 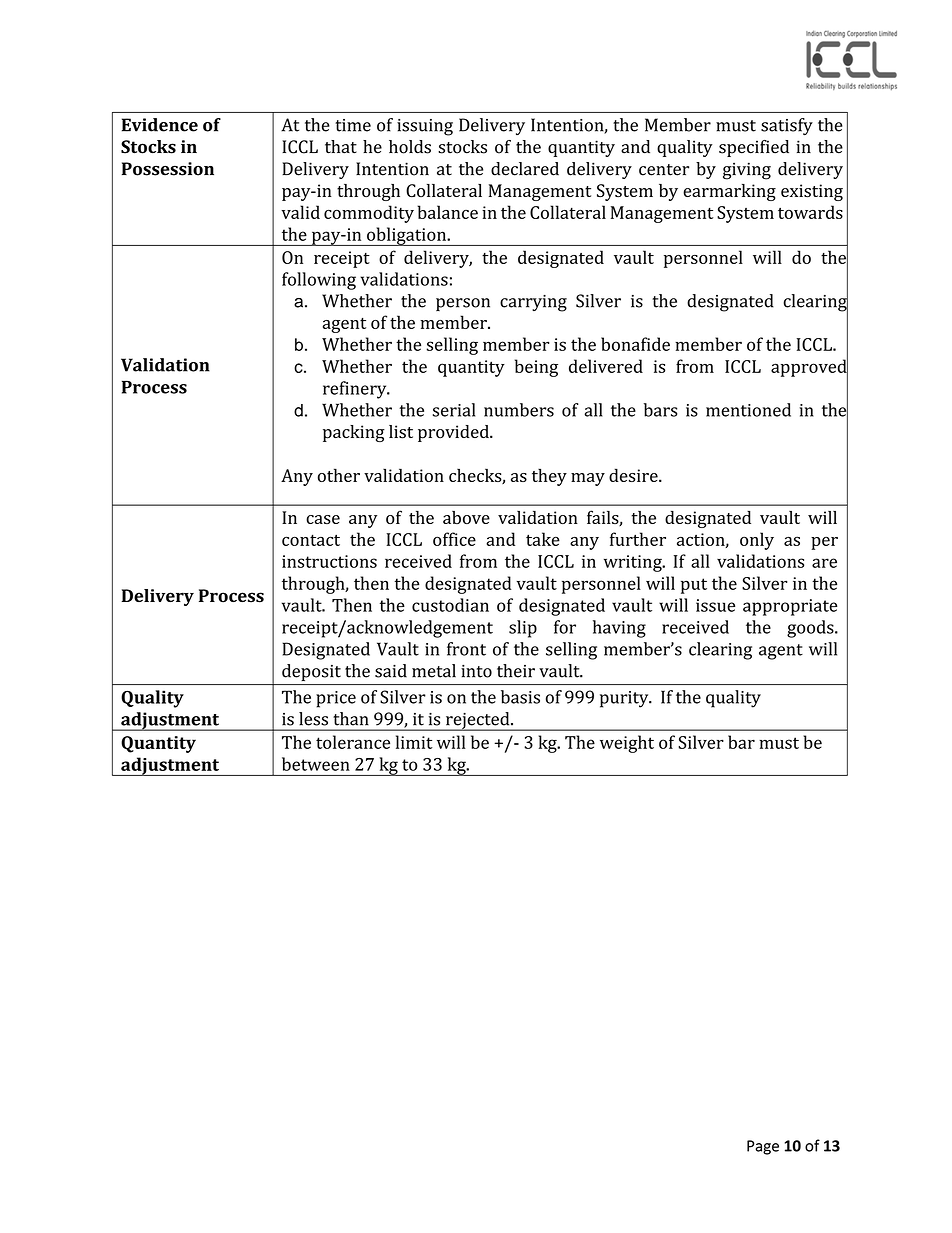 What do you see at coordinates (715, 605) in the page?
I see `issue` at bounding box center [715, 605].
